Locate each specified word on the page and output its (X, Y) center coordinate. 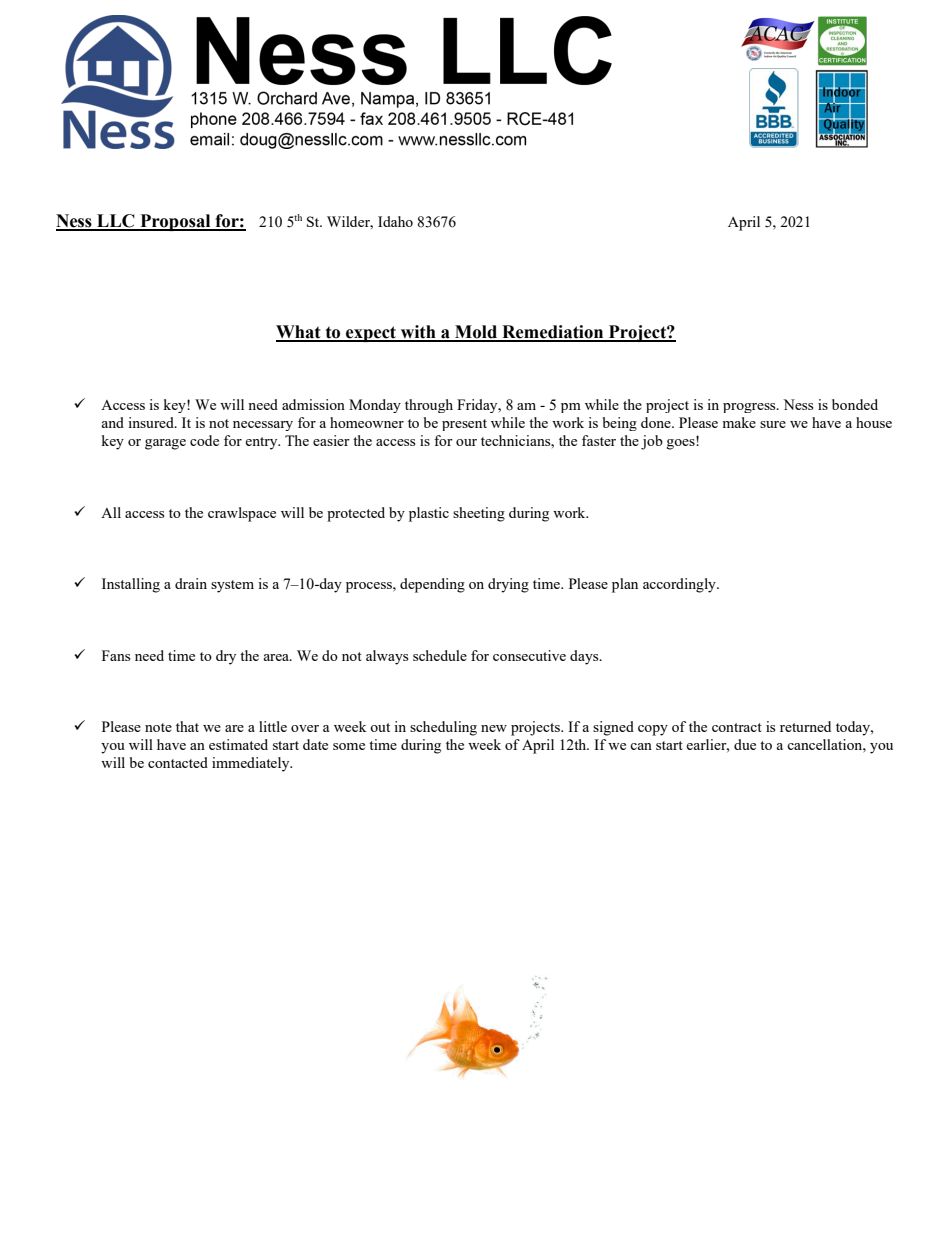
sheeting (479, 514)
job (652, 442)
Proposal (175, 222)
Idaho (395, 221)
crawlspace (242, 514)
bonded (855, 404)
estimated (238, 744)
